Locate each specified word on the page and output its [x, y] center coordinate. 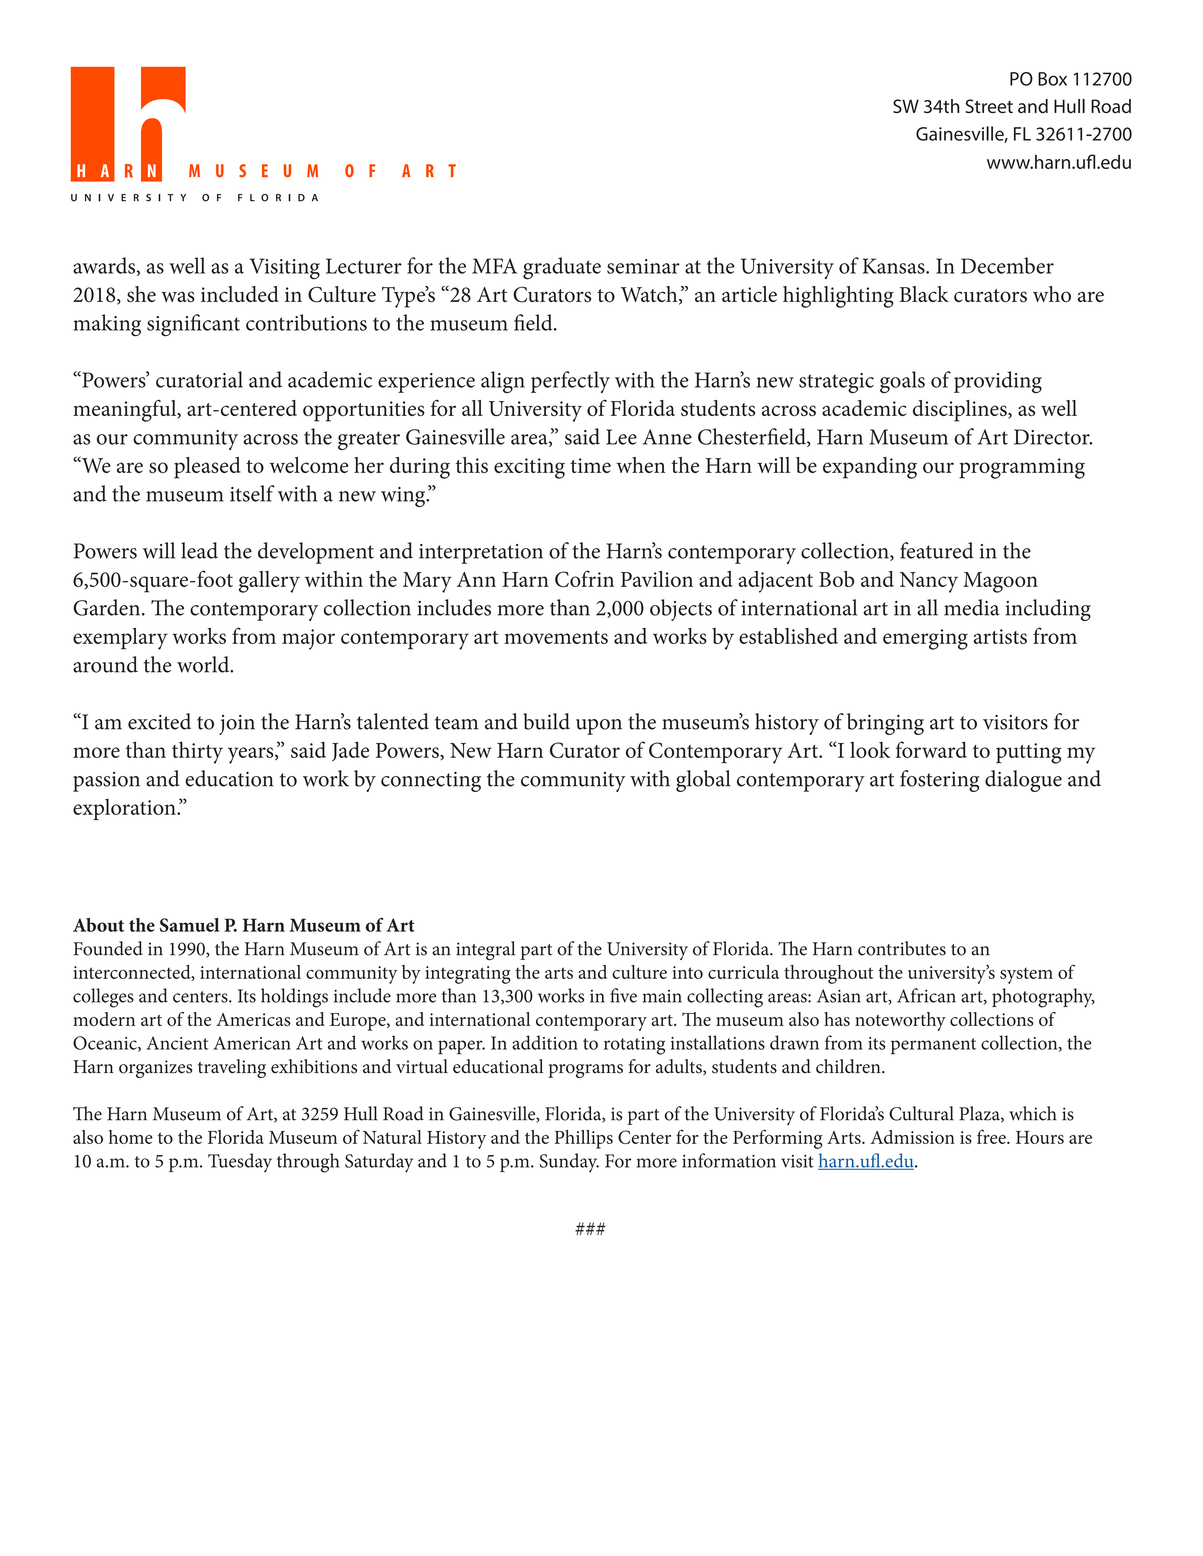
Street [989, 106]
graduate [562, 268]
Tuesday [240, 1163]
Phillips [584, 1139]
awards [104, 265]
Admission [912, 1137]
